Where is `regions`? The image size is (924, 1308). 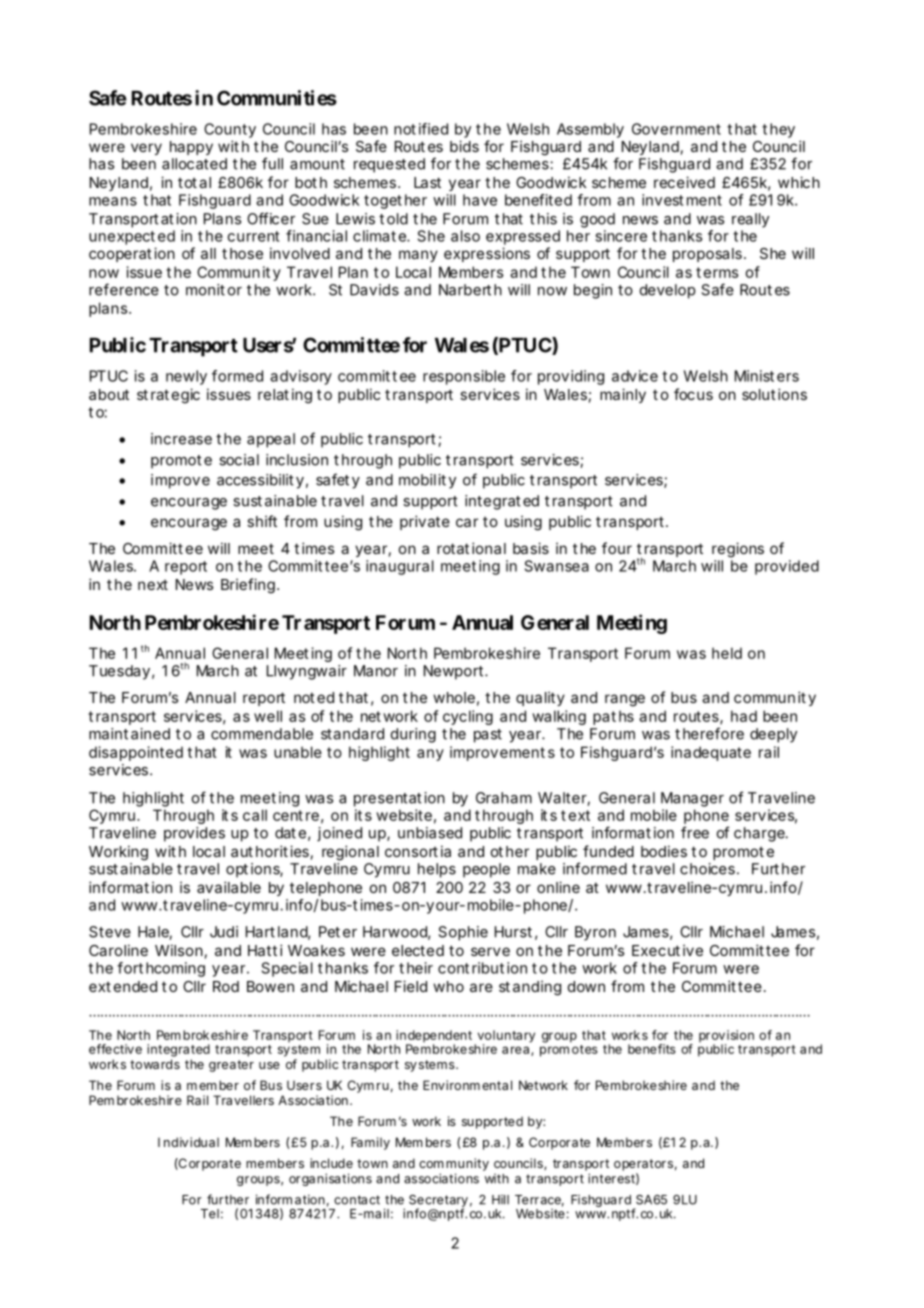
regions is located at coordinates (738, 550).
